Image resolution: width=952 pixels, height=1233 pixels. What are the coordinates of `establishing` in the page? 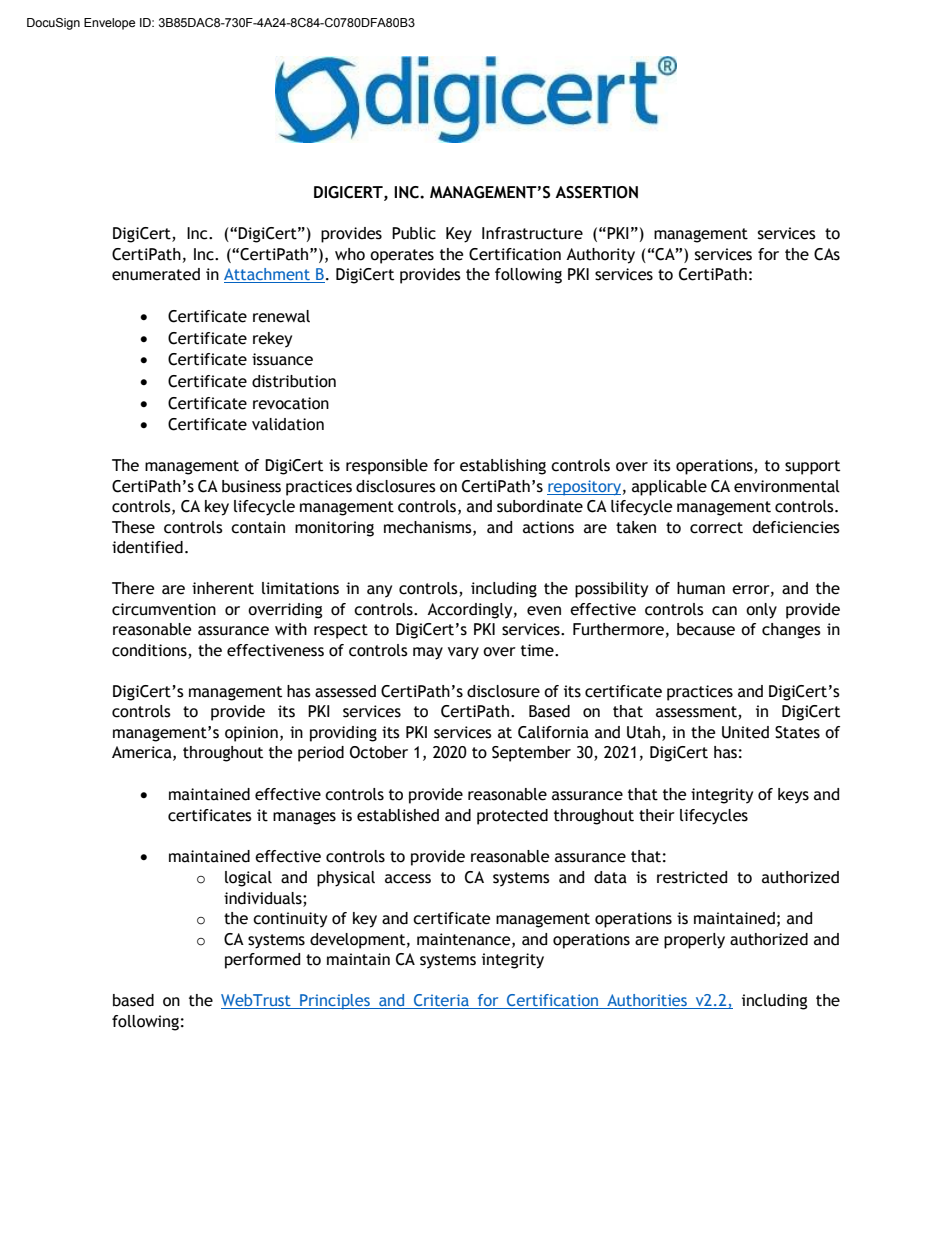 It's located at (503, 467).
